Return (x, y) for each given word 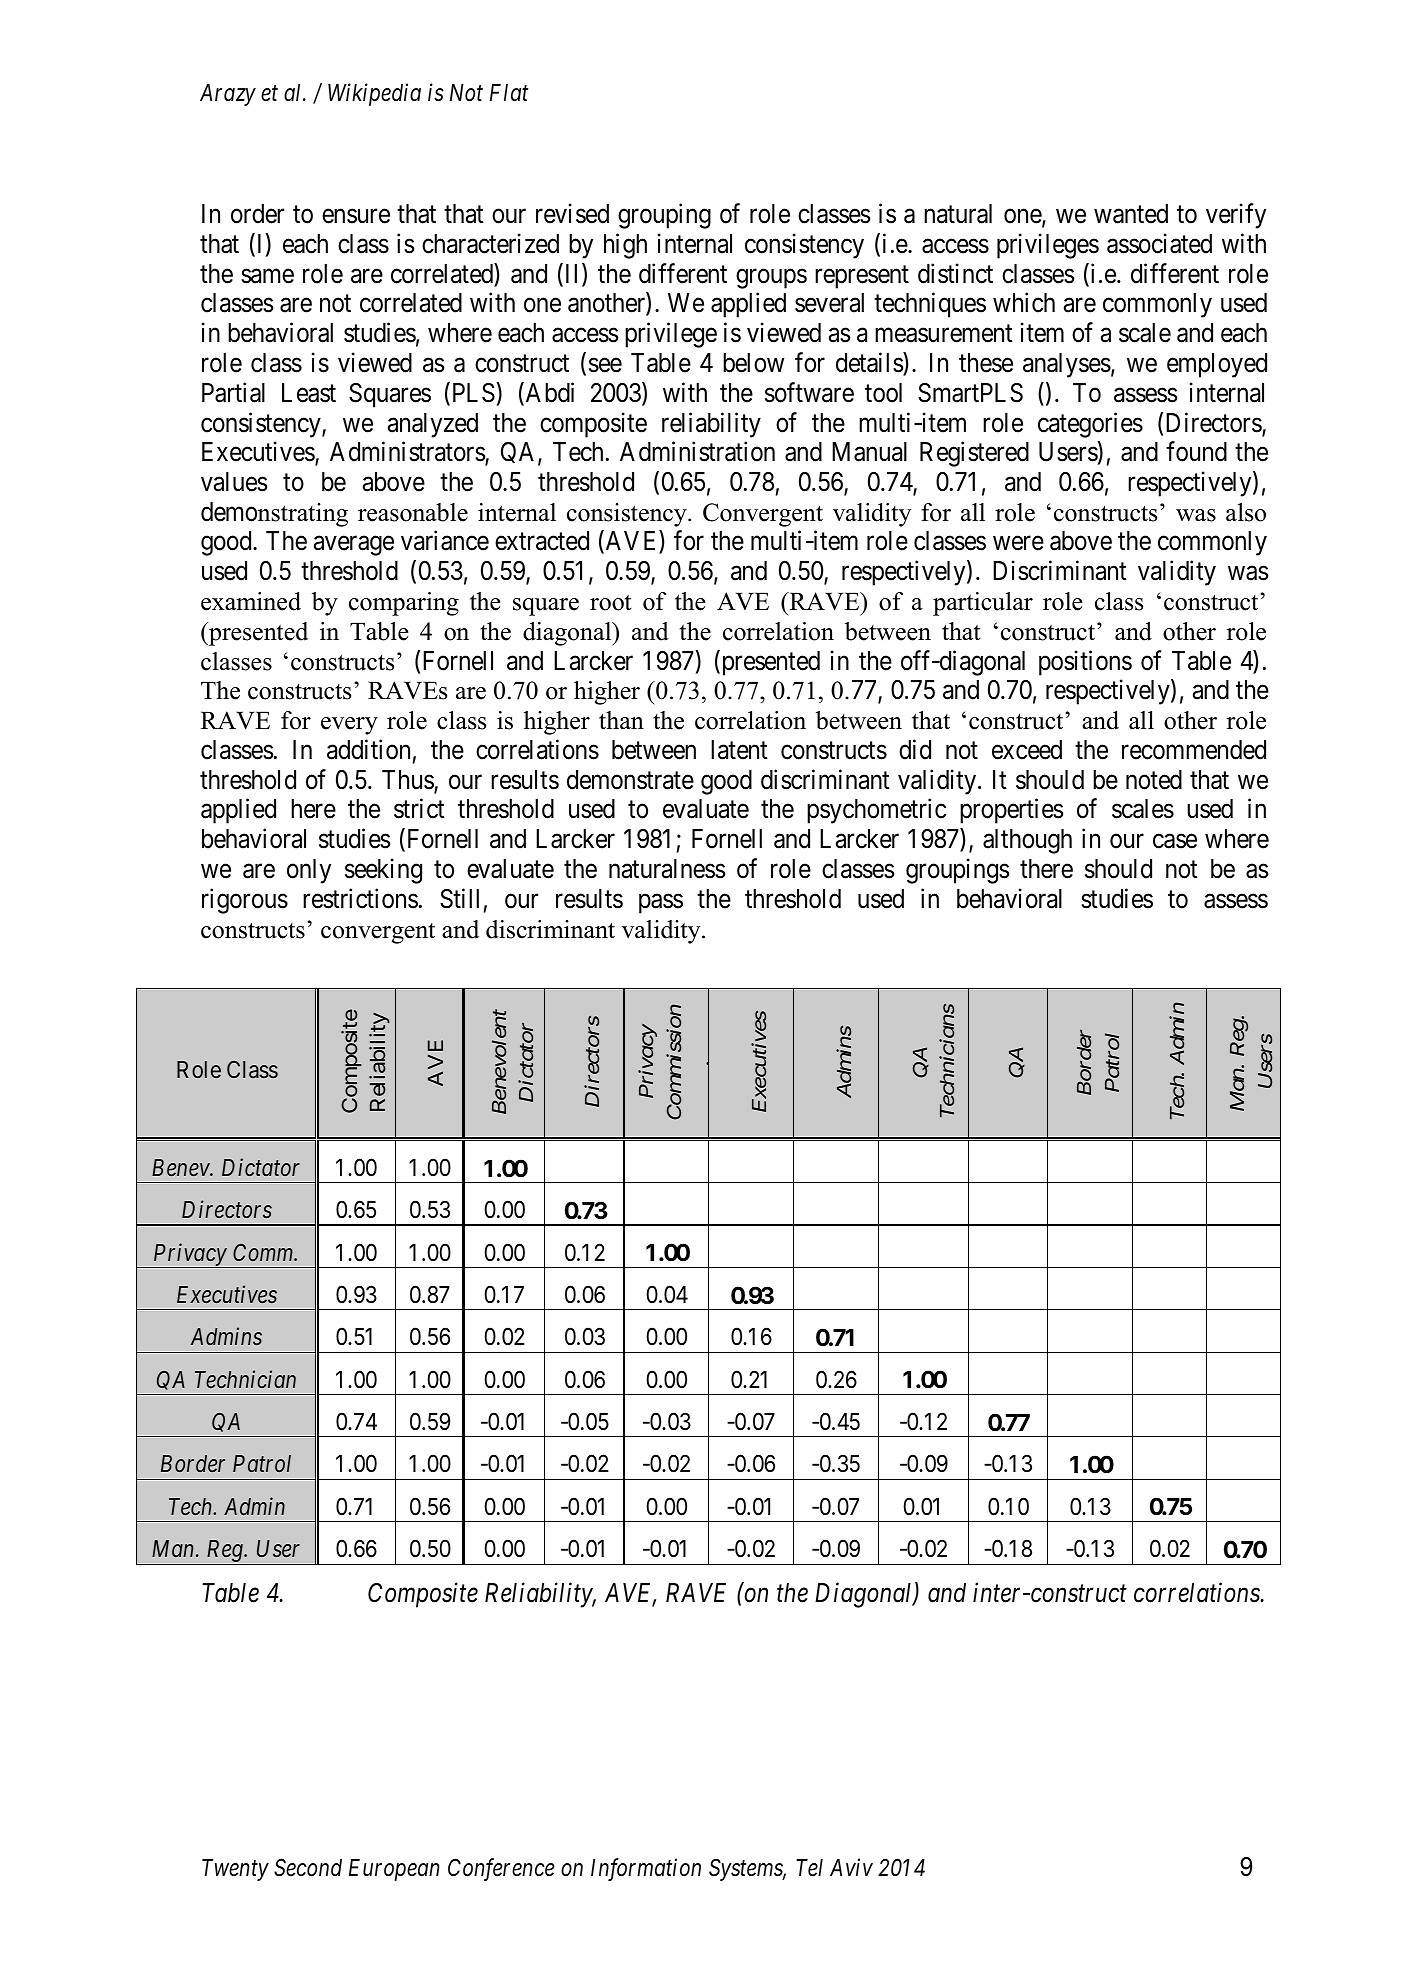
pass (661, 904)
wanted (1131, 214)
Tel (809, 1868)
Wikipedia (374, 94)
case (1175, 841)
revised (572, 213)
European (394, 1870)
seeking (383, 871)
